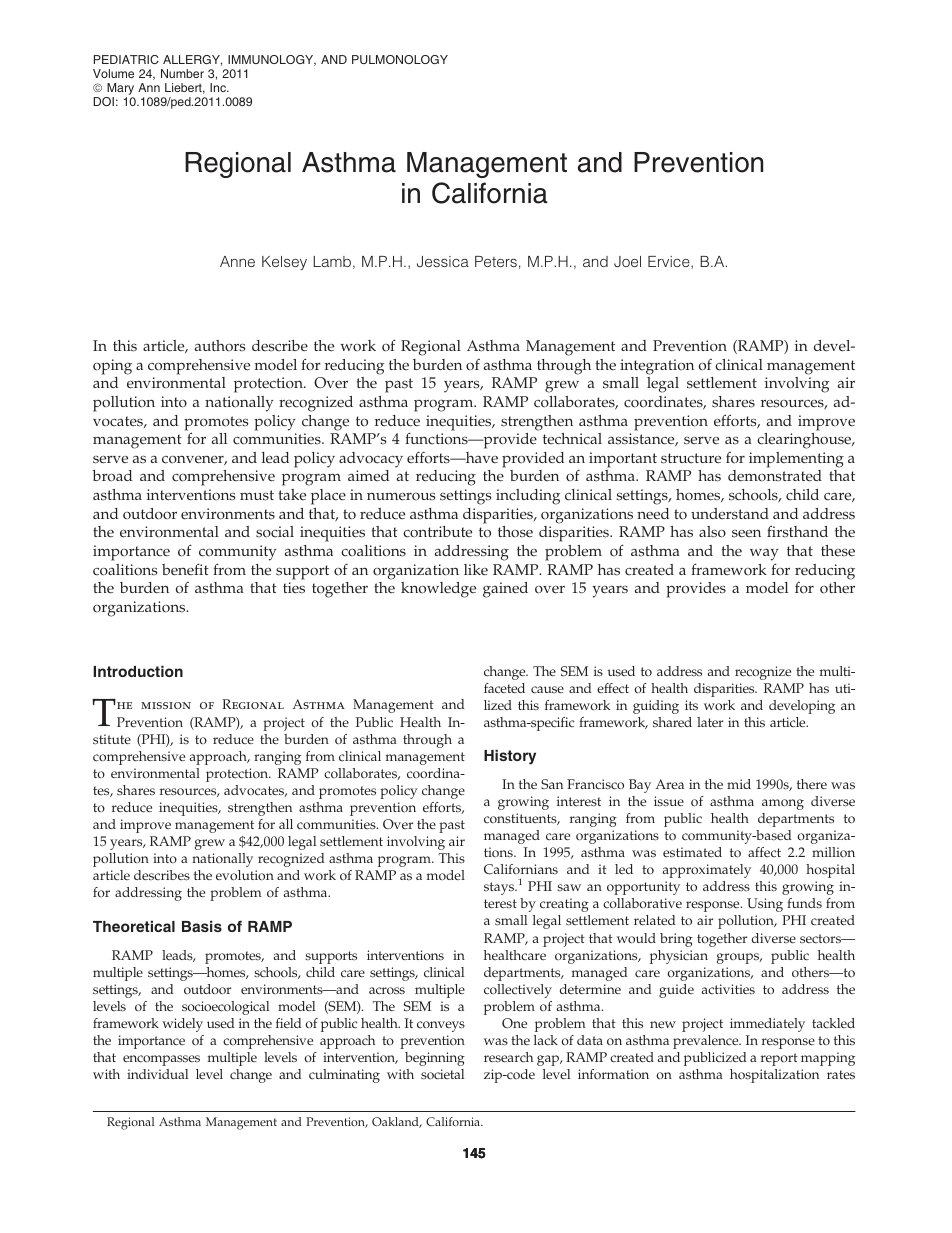  I want to click on societal, so click(442, 1074).
